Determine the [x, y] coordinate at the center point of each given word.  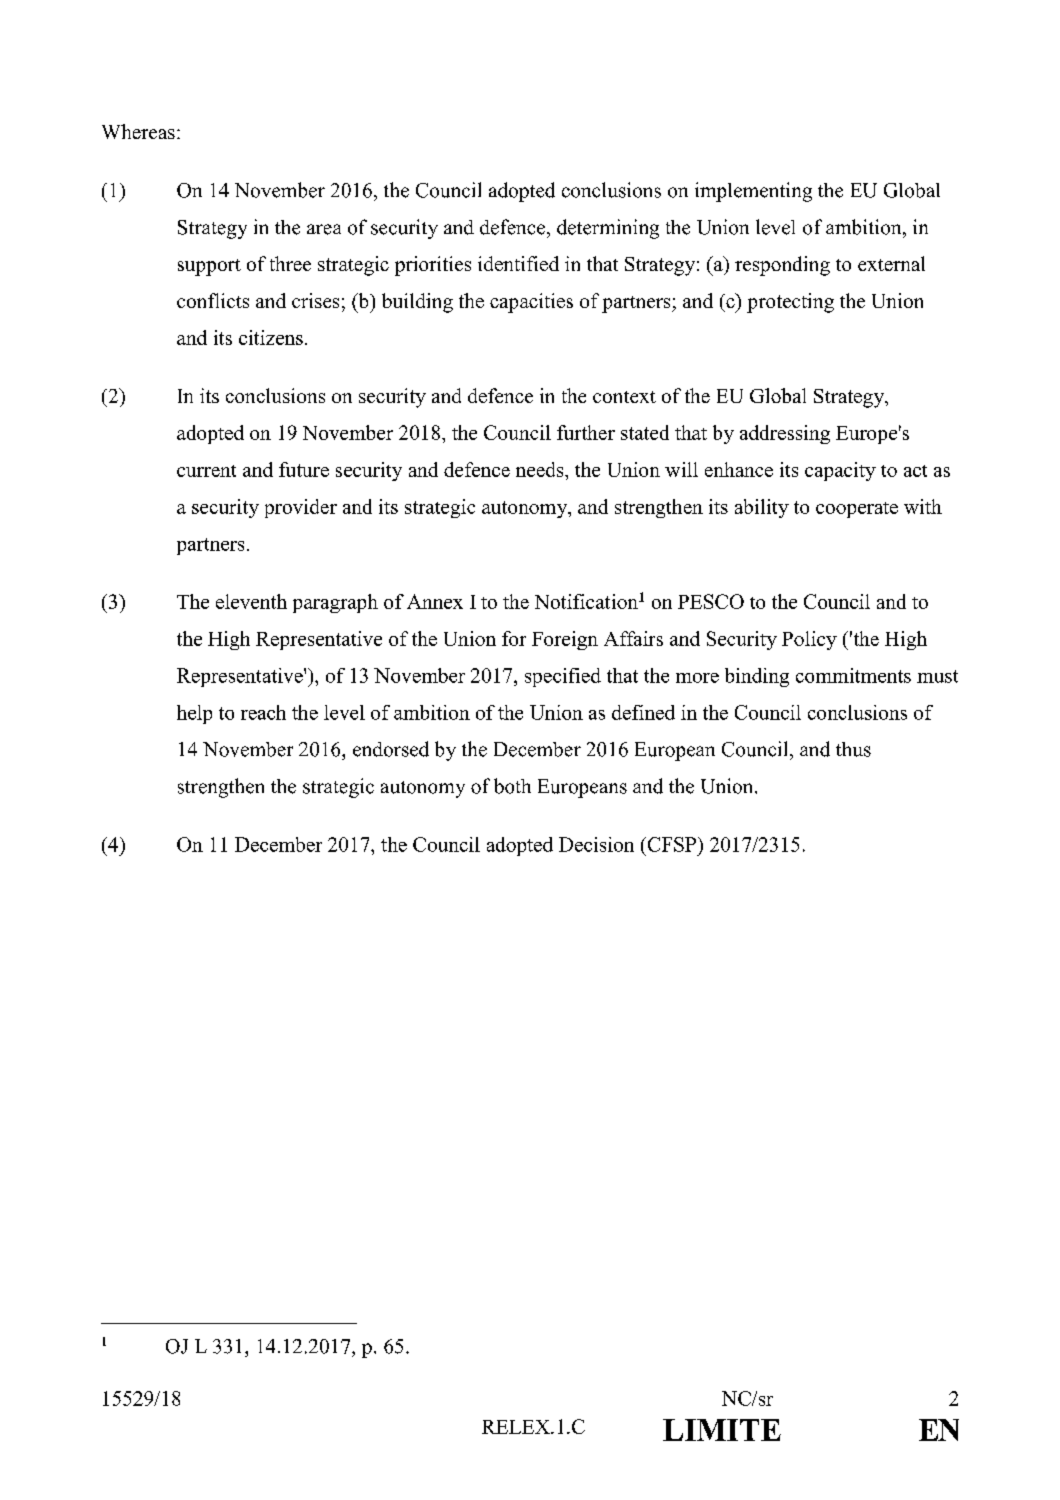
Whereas [138, 131]
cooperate [857, 510]
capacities [531, 303]
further [586, 432]
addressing [785, 434]
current [206, 471]
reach [263, 712]
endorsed [391, 749]
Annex [435, 601]
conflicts [213, 300]
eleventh [251, 601]
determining [608, 229]
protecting [790, 303]
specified [563, 677]
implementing [753, 192]
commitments [853, 675]
